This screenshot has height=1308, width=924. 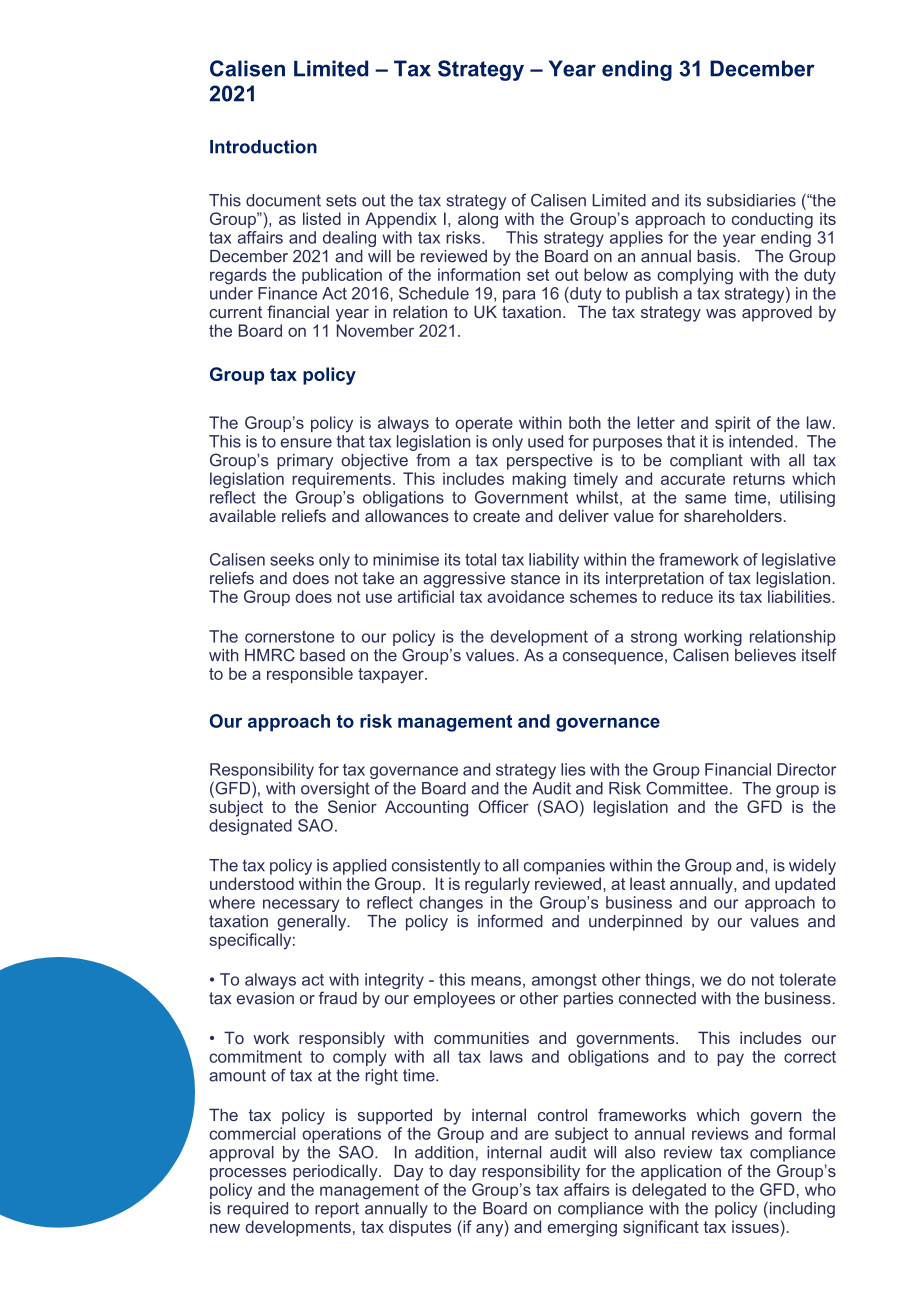 What do you see at coordinates (807, 979) in the screenshot?
I see `tolerate` at bounding box center [807, 979].
